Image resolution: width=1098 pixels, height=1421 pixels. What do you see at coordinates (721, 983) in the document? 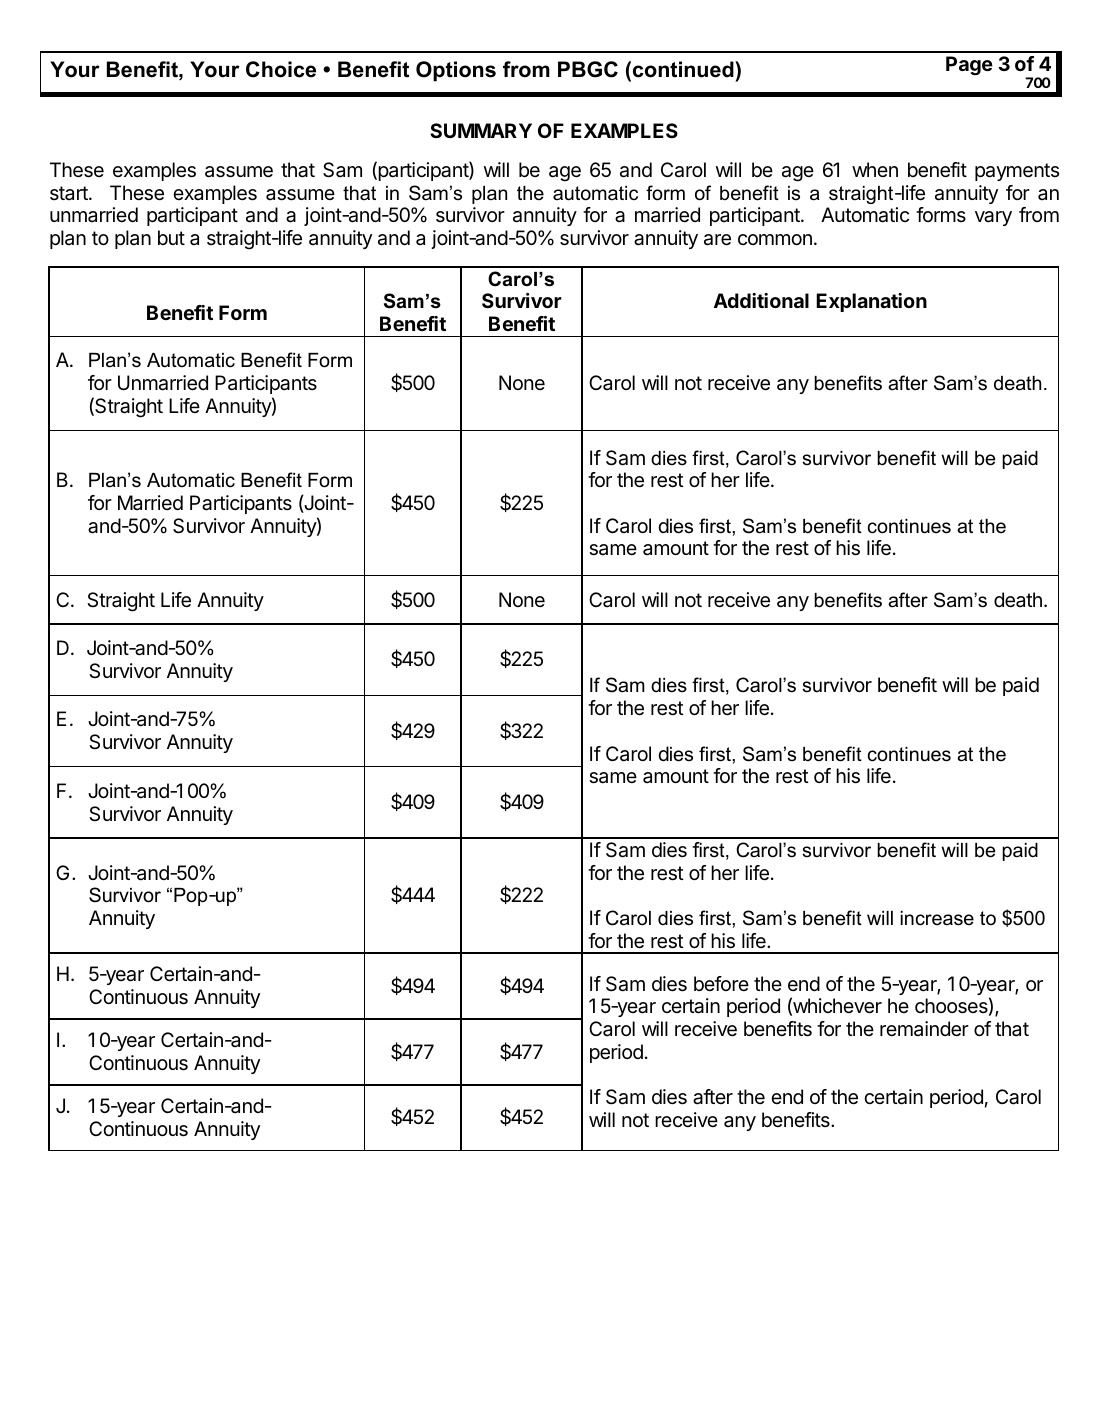
I see `before` at bounding box center [721, 983].
